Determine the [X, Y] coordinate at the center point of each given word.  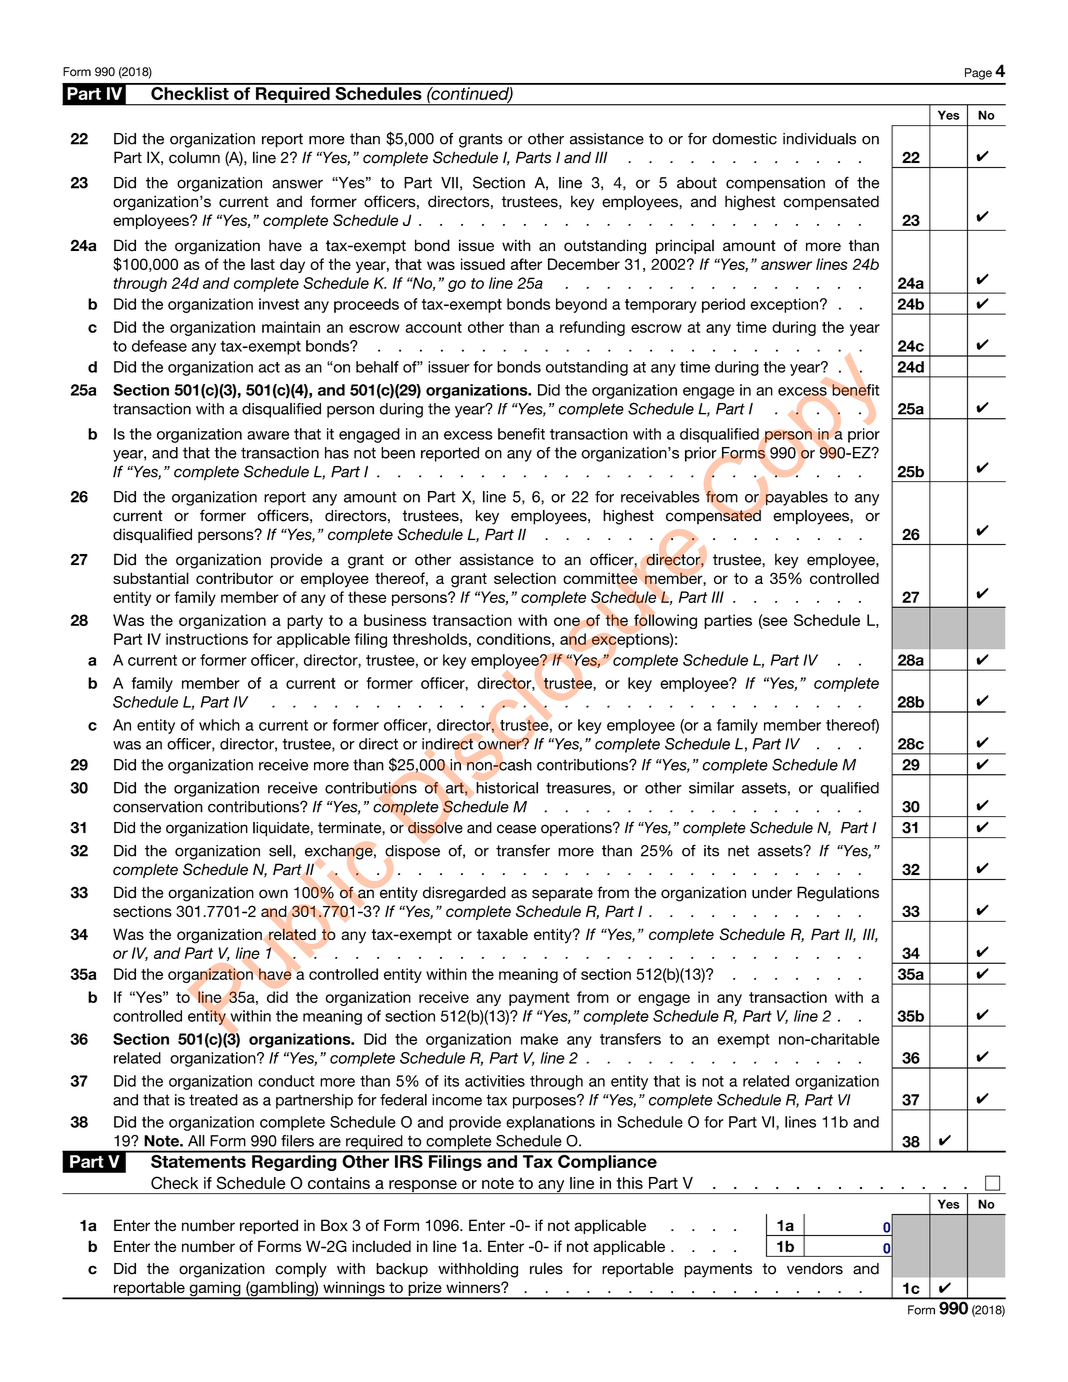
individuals [819, 139]
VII [449, 183]
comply [301, 1270]
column [194, 157]
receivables [660, 497]
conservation [158, 807]
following [665, 621]
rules [546, 1268]
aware [268, 435]
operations [577, 829]
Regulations [838, 894]
